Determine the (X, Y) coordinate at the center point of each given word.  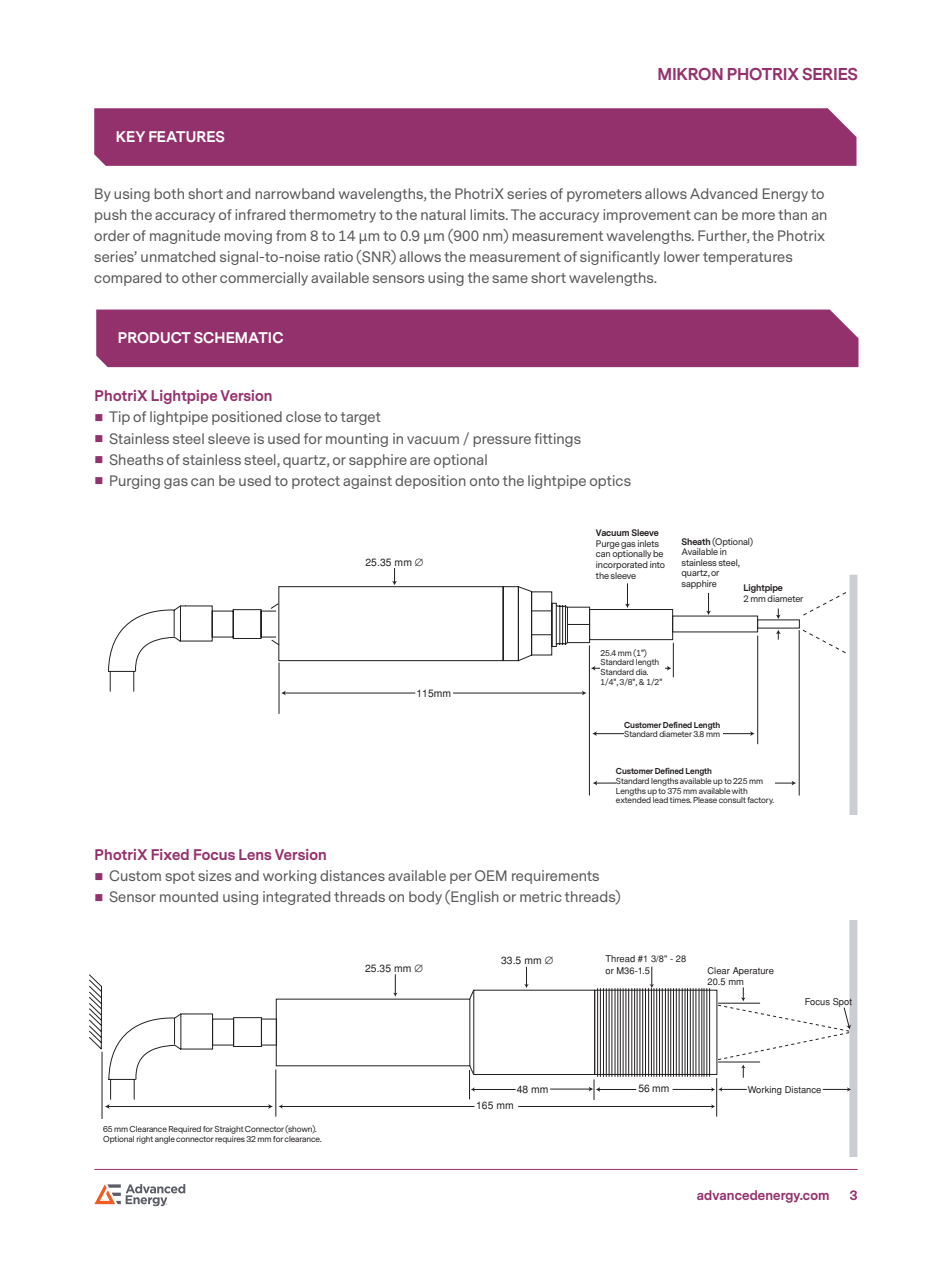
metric (541, 896)
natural (443, 214)
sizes (214, 875)
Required (185, 1130)
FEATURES (186, 136)
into (657, 564)
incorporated (622, 565)
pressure (502, 441)
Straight (229, 1130)
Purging (135, 482)
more (758, 216)
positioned (247, 418)
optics (610, 482)
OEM (491, 875)
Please (705, 800)
